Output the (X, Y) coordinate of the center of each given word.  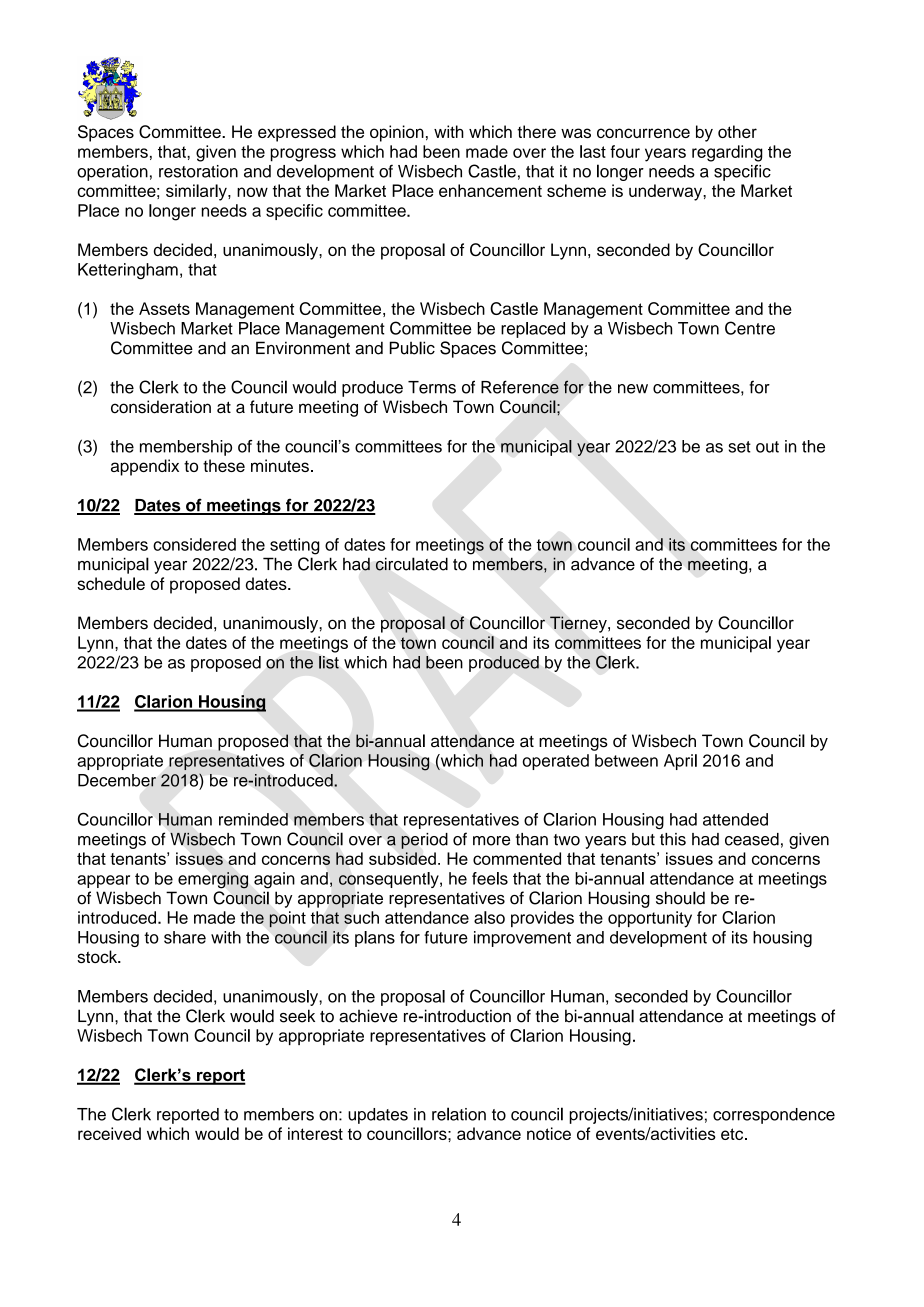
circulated (411, 564)
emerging (213, 880)
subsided (402, 858)
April (680, 762)
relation (459, 1114)
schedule (111, 583)
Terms (432, 387)
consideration (161, 407)
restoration (198, 171)
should (680, 898)
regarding (727, 153)
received (109, 1133)
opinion (397, 133)
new (633, 389)
